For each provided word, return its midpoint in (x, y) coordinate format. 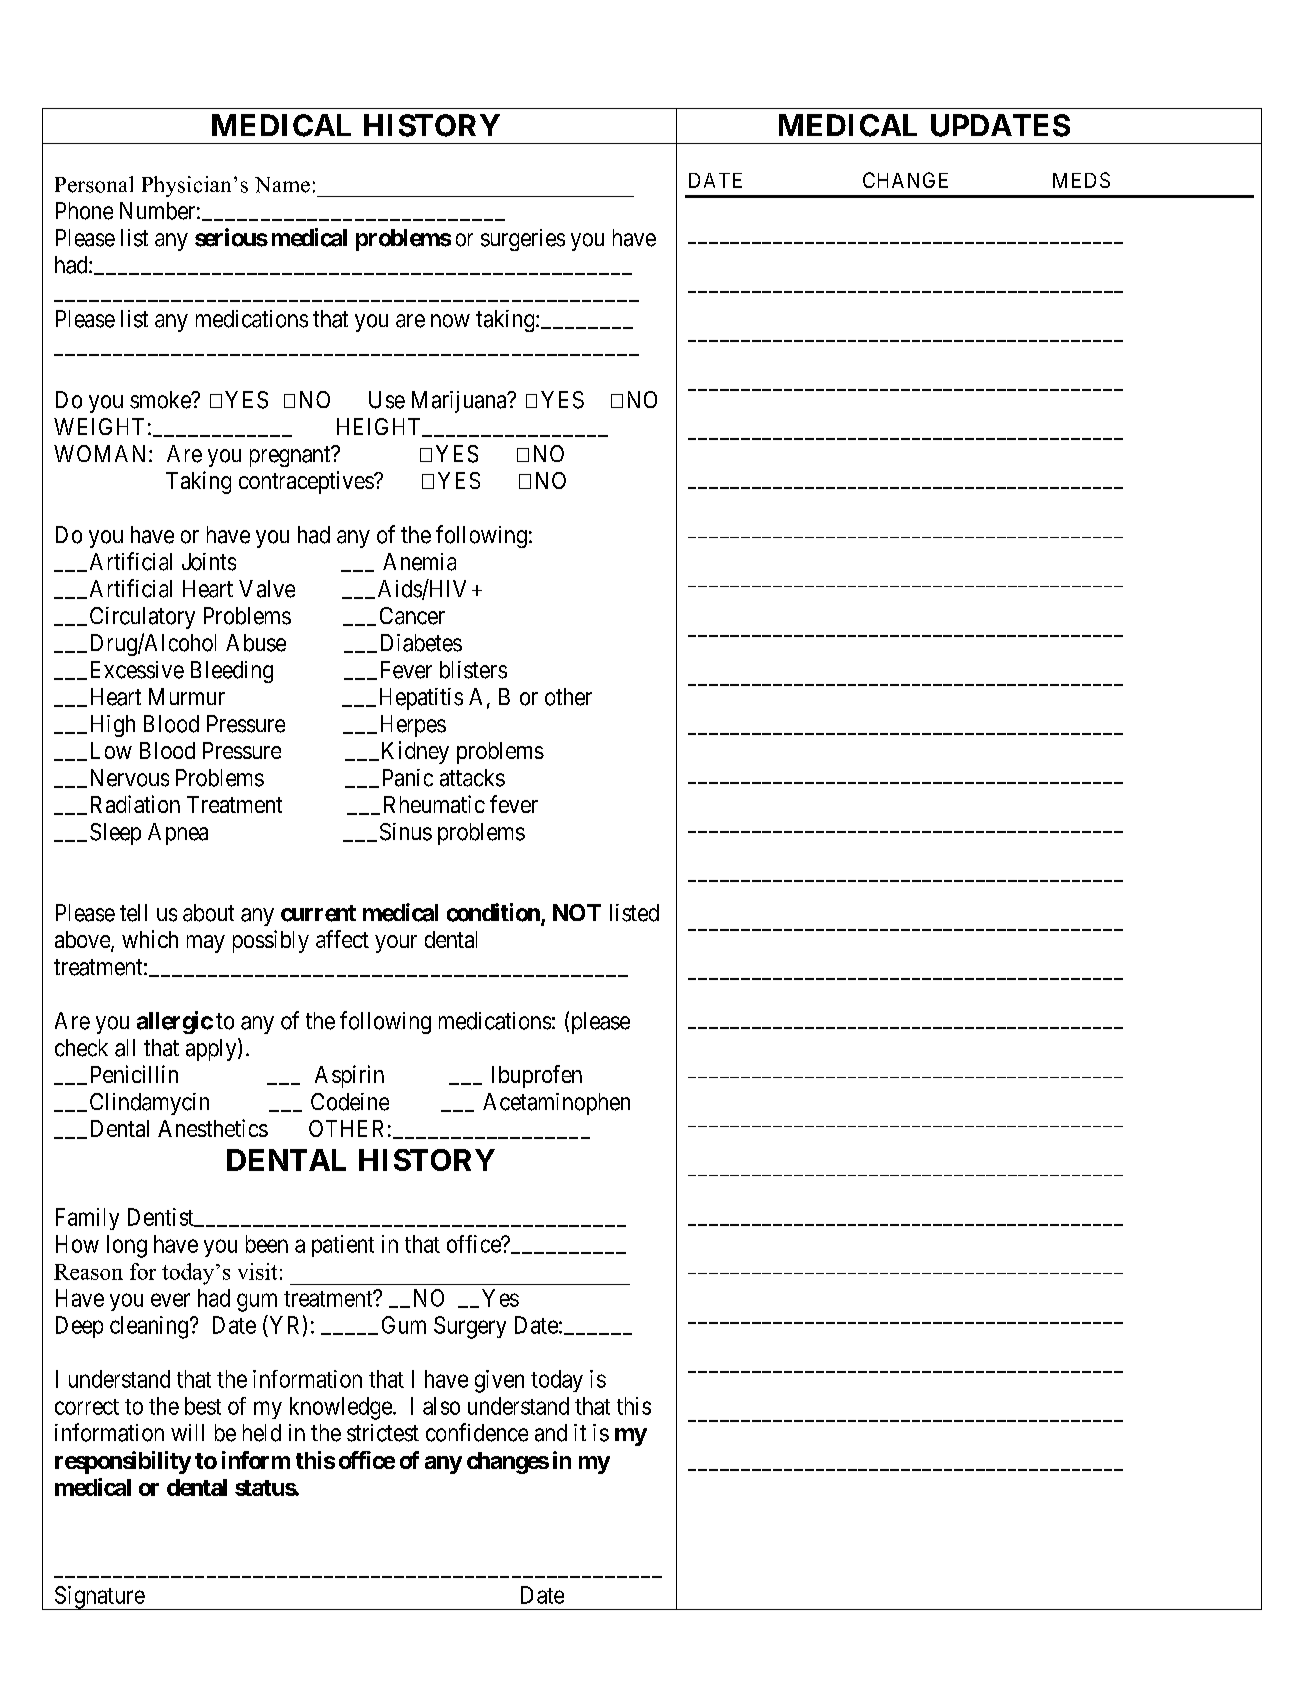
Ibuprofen (537, 1076)
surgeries (523, 240)
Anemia (419, 562)
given (499, 1381)
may (206, 944)
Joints (209, 562)
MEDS (1081, 180)
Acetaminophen (556, 1104)
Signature (99, 1598)
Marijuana (460, 402)
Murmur (187, 696)
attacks (472, 778)
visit (257, 1271)
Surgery (470, 1327)
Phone (84, 211)
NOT (577, 912)
